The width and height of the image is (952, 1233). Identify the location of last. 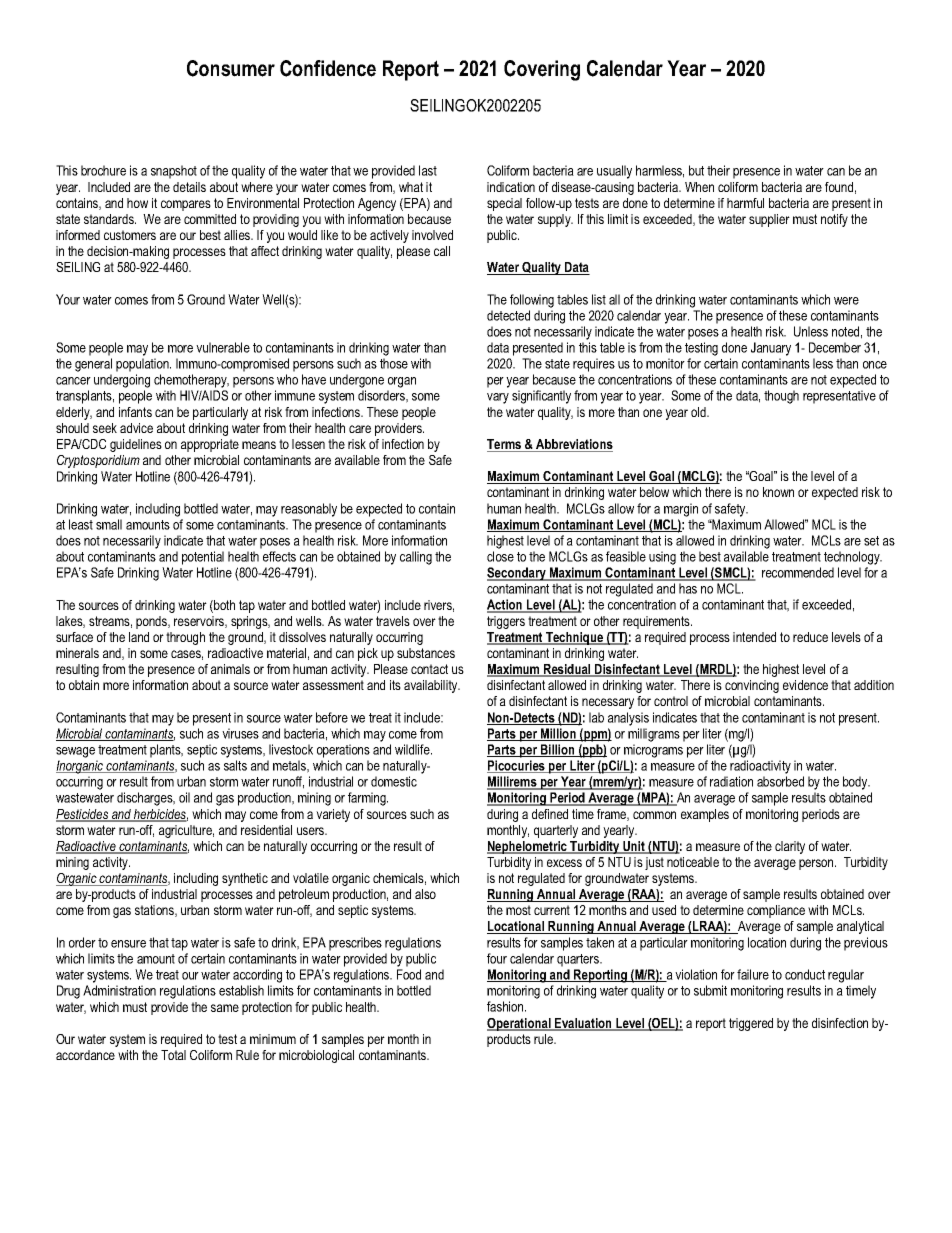
(428, 170).
